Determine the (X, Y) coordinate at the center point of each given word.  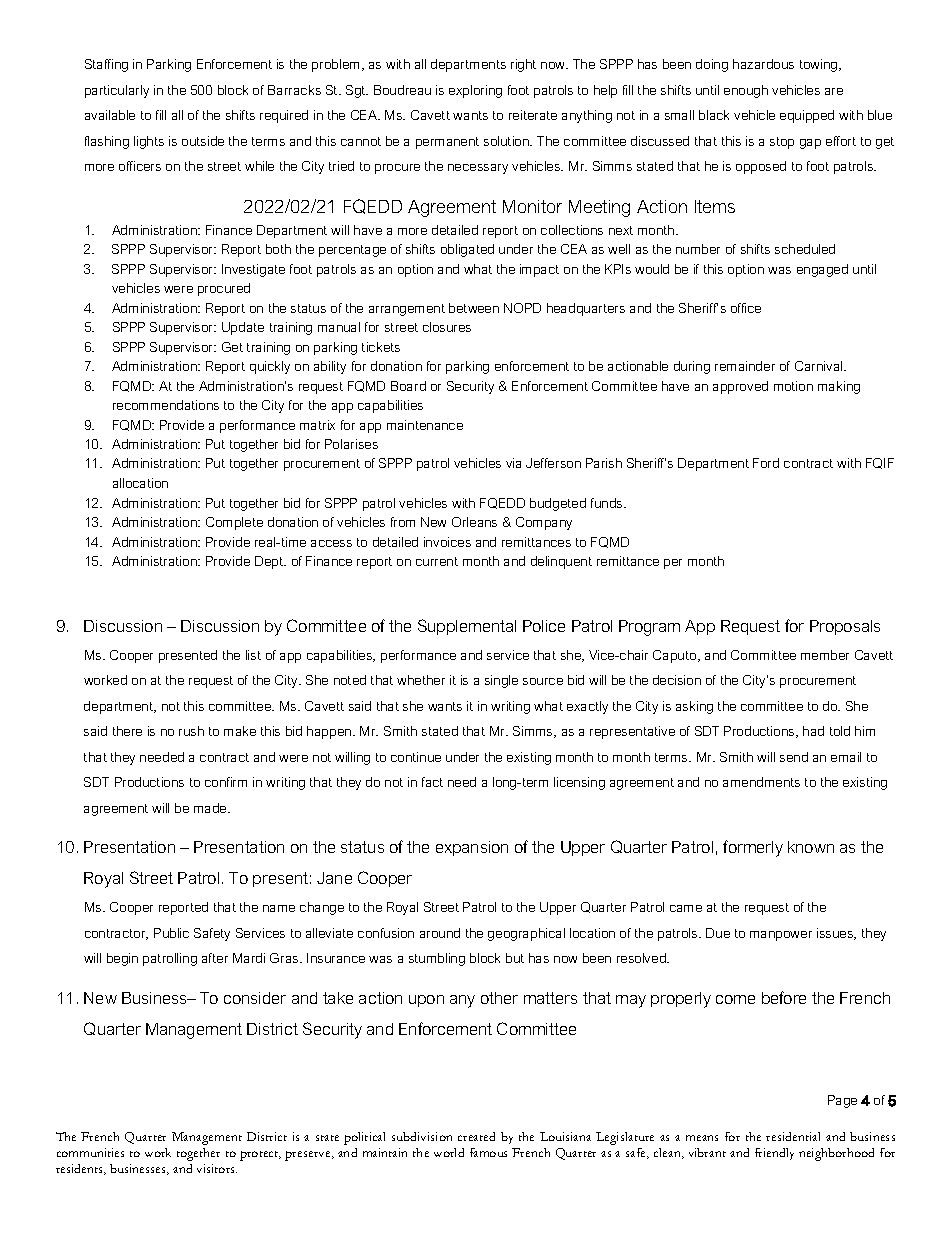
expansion (472, 848)
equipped (807, 116)
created (476, 1136)
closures (447, 327)
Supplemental (467, 627)
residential (793, 1136)
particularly (117, 91)
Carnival (820, 366)
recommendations (166, 405)
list (253, 655)
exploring (475, 91)
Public (171, 933)
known (811, 847)
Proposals (845, 627)
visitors (217, 1168)
